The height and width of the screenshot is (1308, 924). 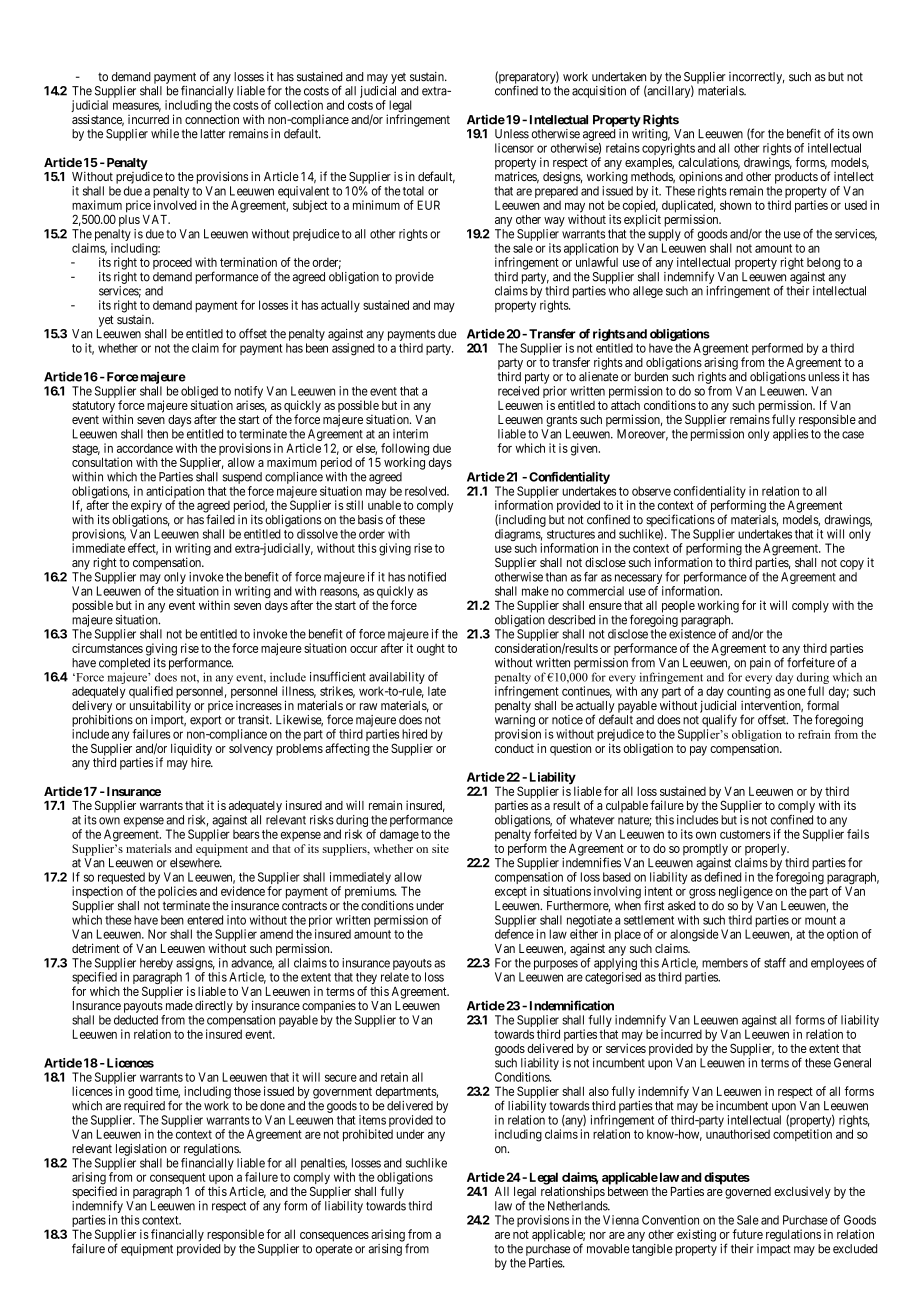 What do you see at coordinates (334, 1237) in the screenshot?
I see `consequences` at bounding box center [334, 1237].
